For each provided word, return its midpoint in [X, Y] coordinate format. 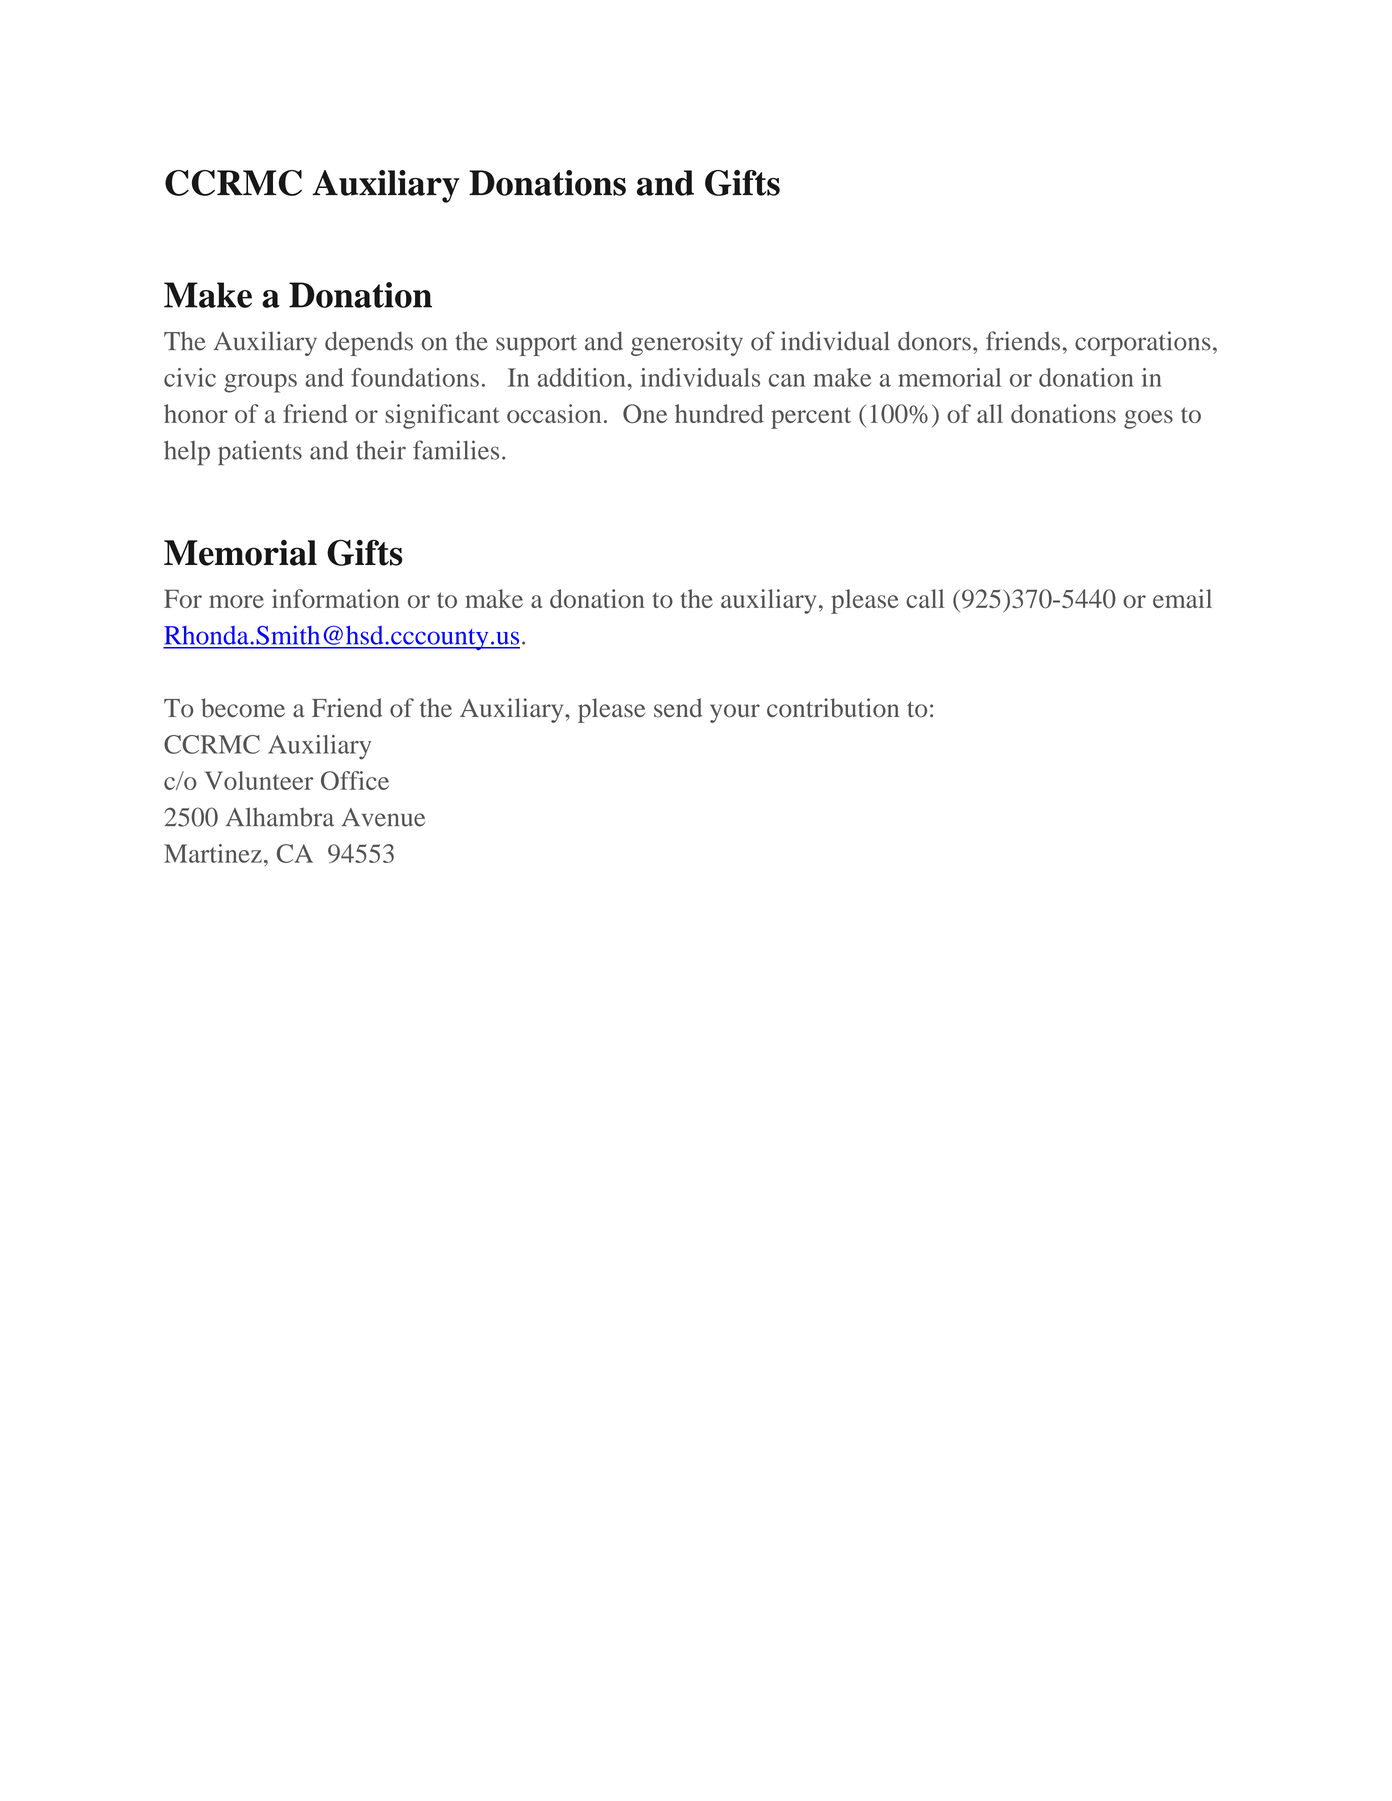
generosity [687, 343]
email [1182, 598]
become [243, 708]
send [678, 708]
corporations [1143, 343]
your [735, 713]
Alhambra [280, 817]
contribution [833, 708]
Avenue [383, 817]
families [456, 450]
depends [369, 343]
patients [260, 452]
